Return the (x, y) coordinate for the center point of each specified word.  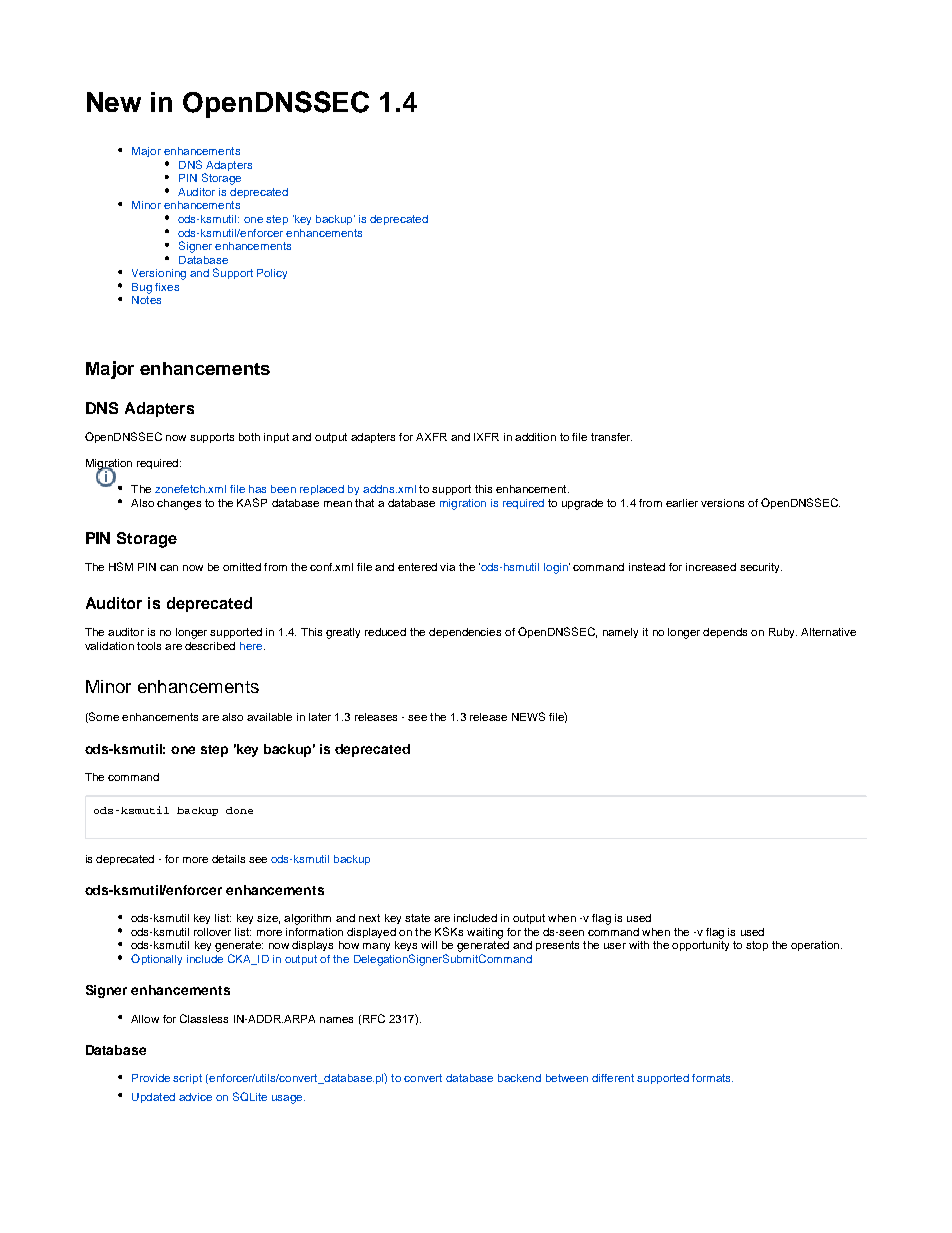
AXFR (431, 437)
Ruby (783, 633)
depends (725, 633)
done (239, 810)
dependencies (465, 633)
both (249, 437)
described (210, 646)
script (187, 1079)
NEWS (528, 716)
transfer (611, 437)
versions (722, 503)
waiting (485, 933)
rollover (212, 932)
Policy (272, 274)
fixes (167, 287)
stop (757, 946)
